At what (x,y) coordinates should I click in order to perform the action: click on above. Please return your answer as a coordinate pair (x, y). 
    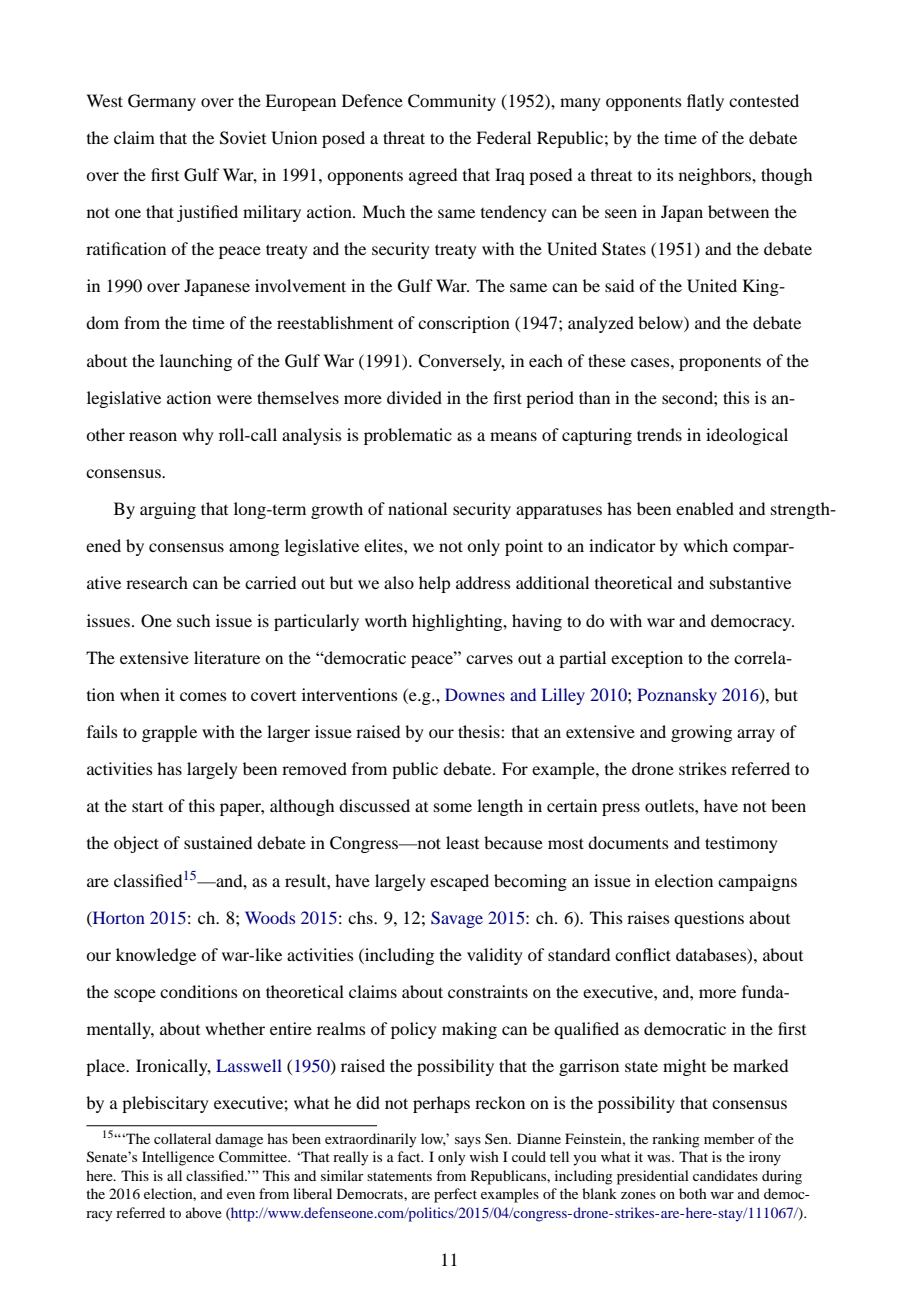
    Looking at the image, I should click on (204, 1212).
